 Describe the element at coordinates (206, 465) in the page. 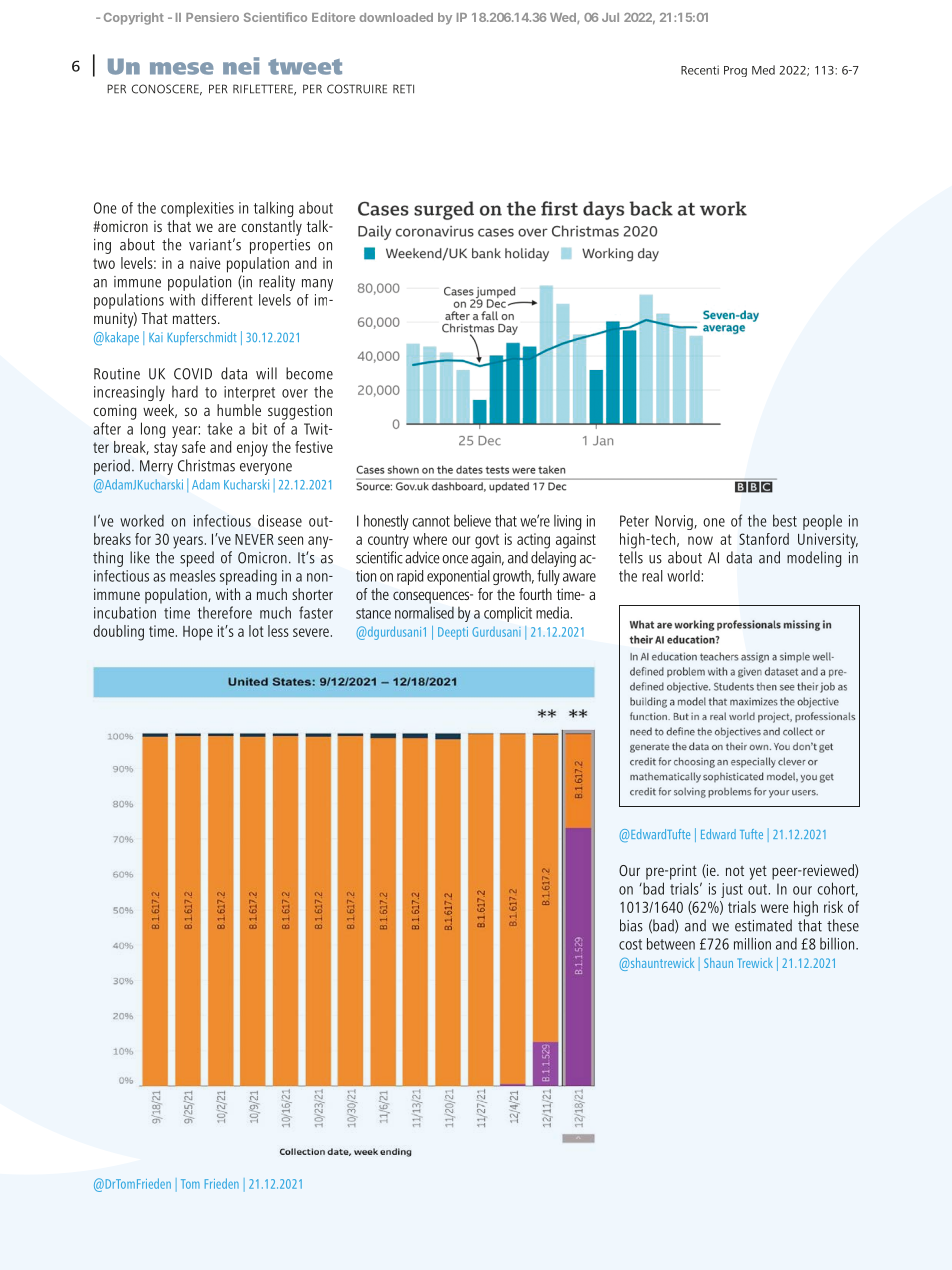

I see `Christmas` at that location.
